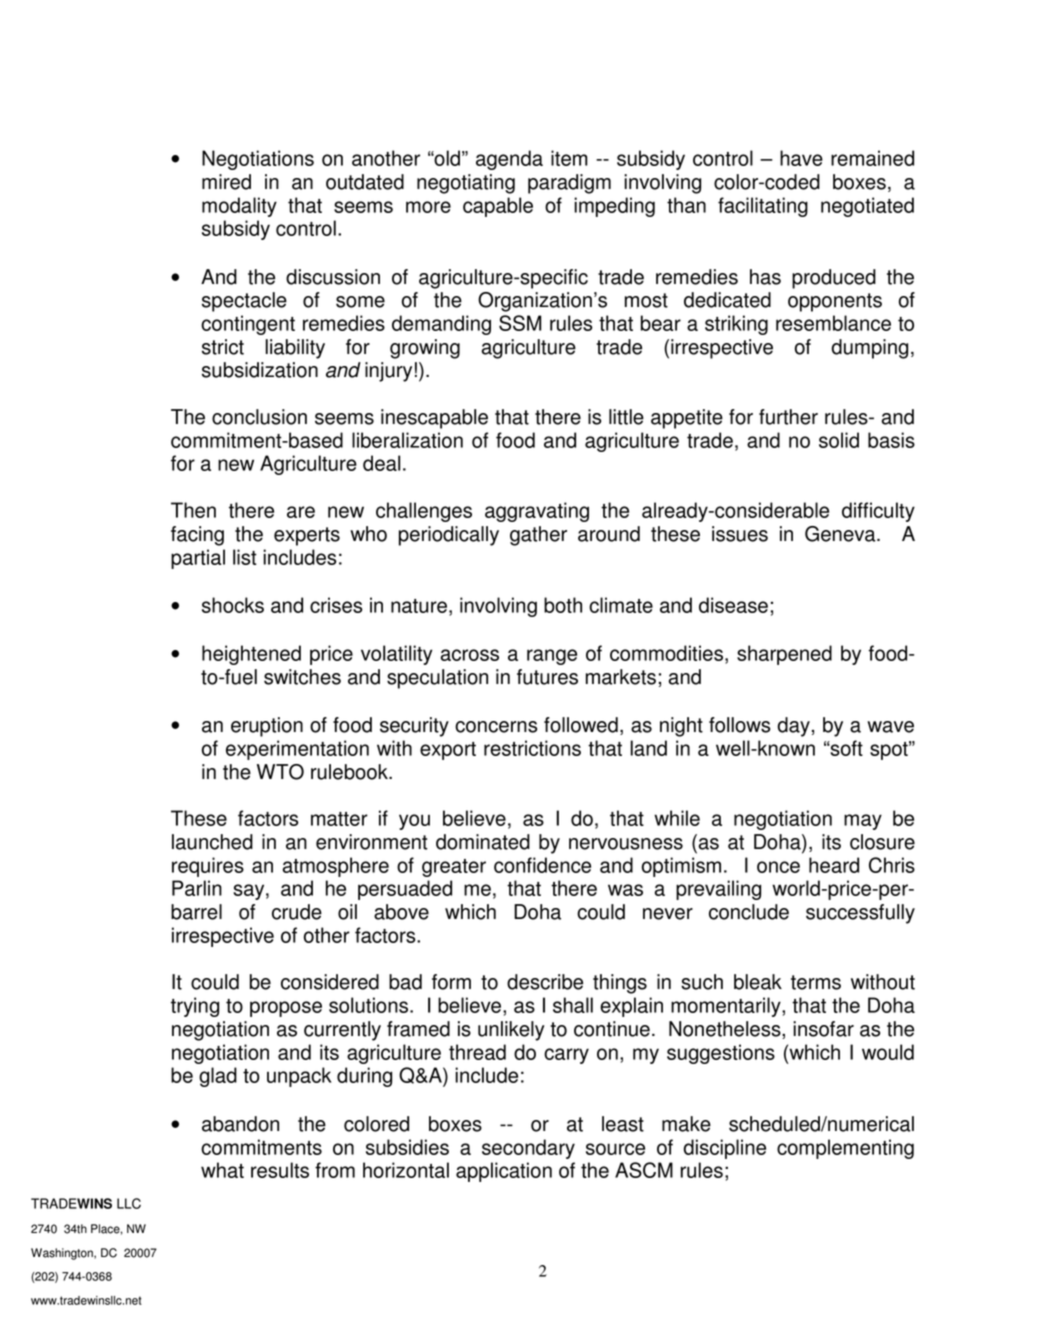 This image has width=1037, height=1342. What do you see at coordinates (834, 865) in the image?
I see `heard` at bounding box center [834, 865].
